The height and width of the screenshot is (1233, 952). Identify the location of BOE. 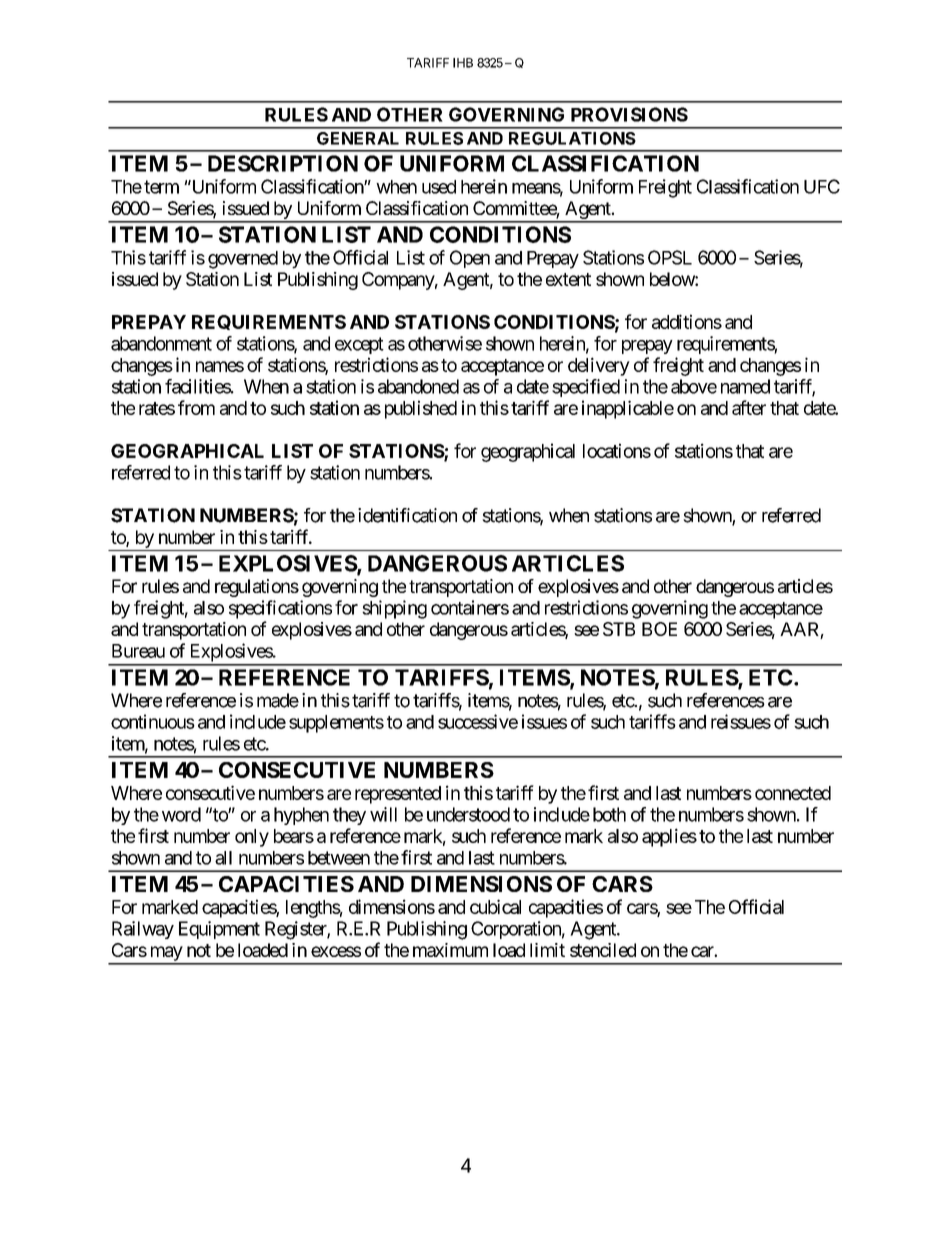
(659, 629).
